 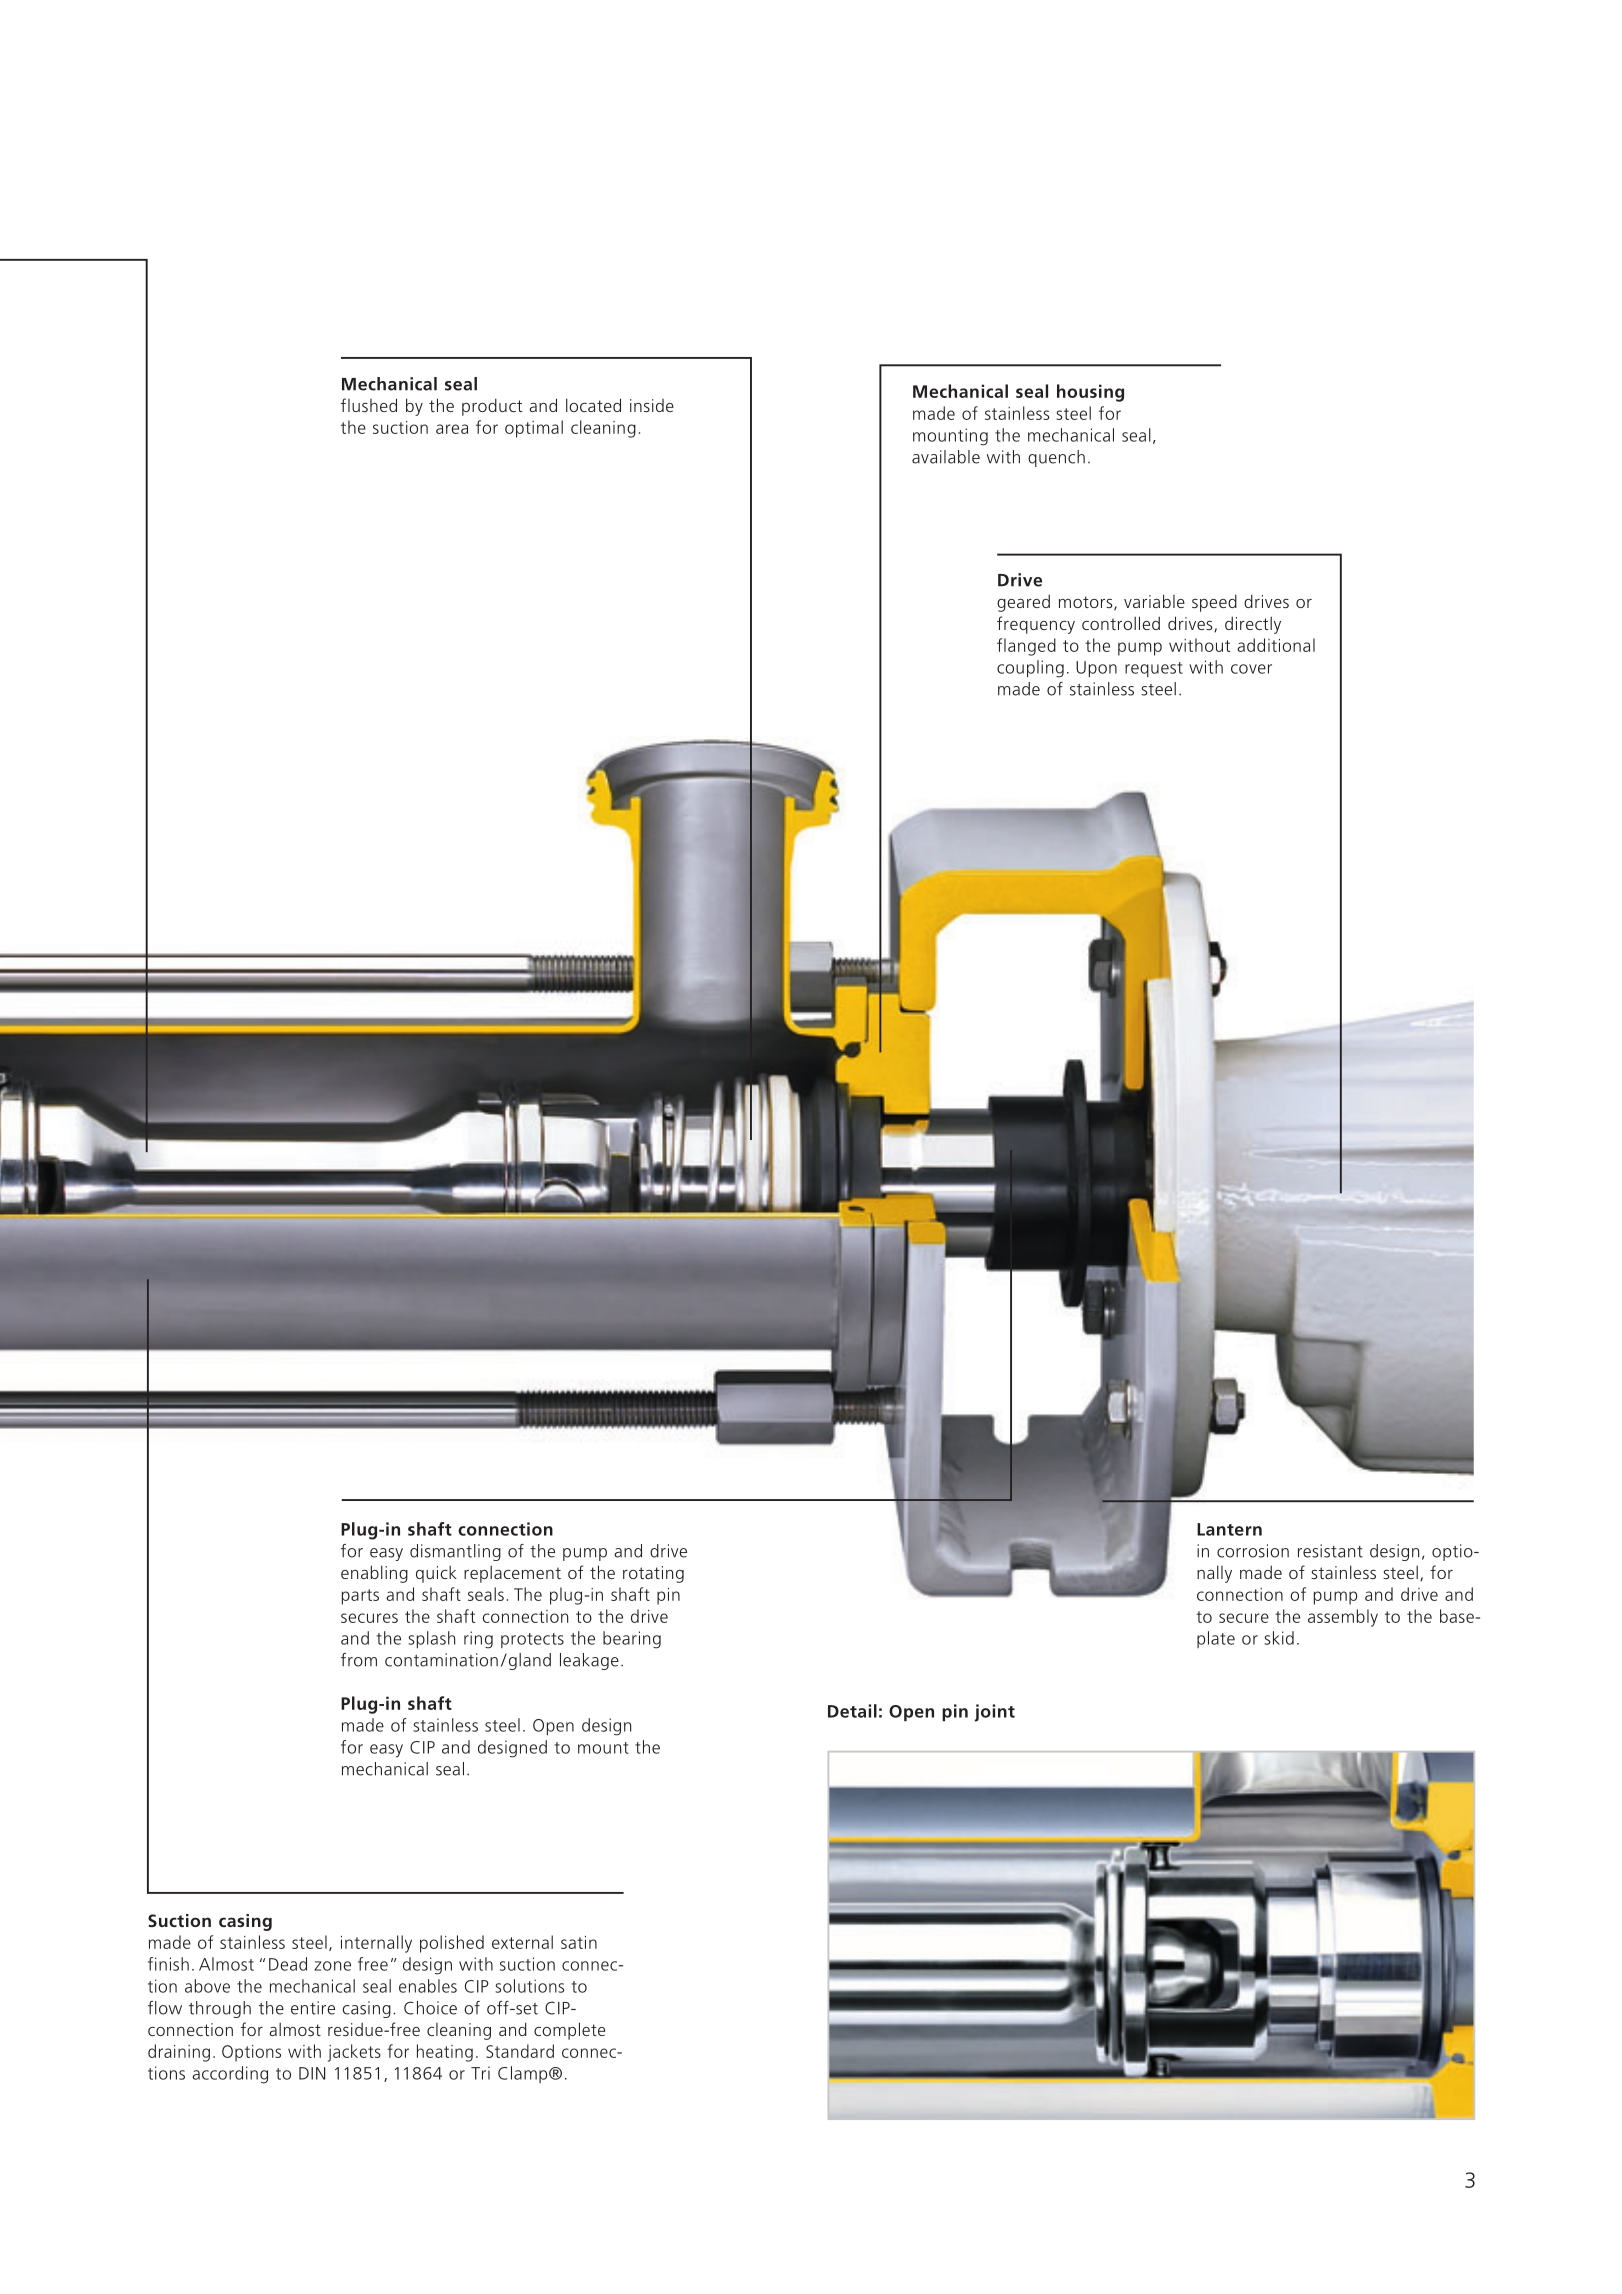 What do you see at coordinates (313, 2008) in the document?
I see `entire` at bounding box center [313, 2008].
